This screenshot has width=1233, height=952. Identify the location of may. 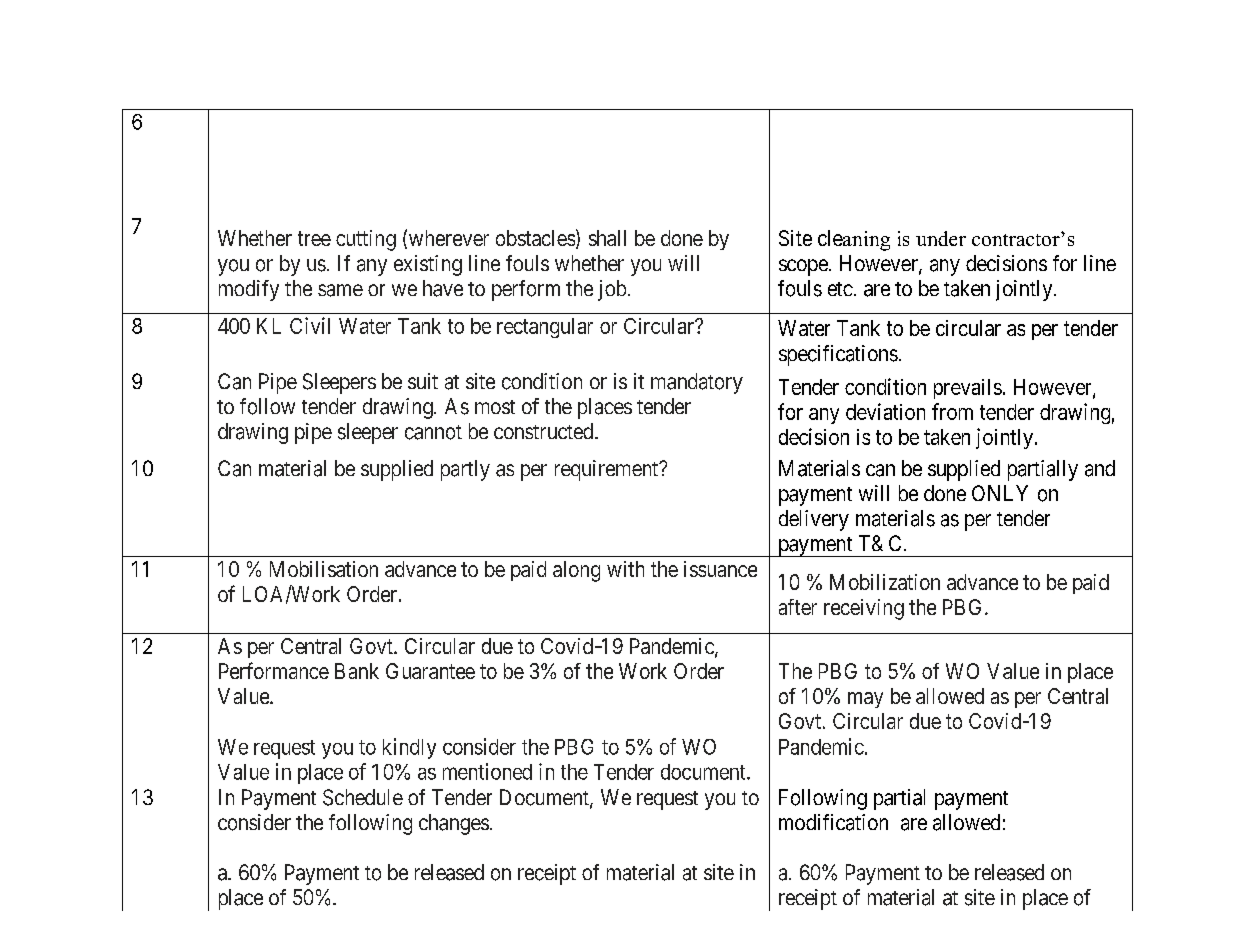
(865, 700).
